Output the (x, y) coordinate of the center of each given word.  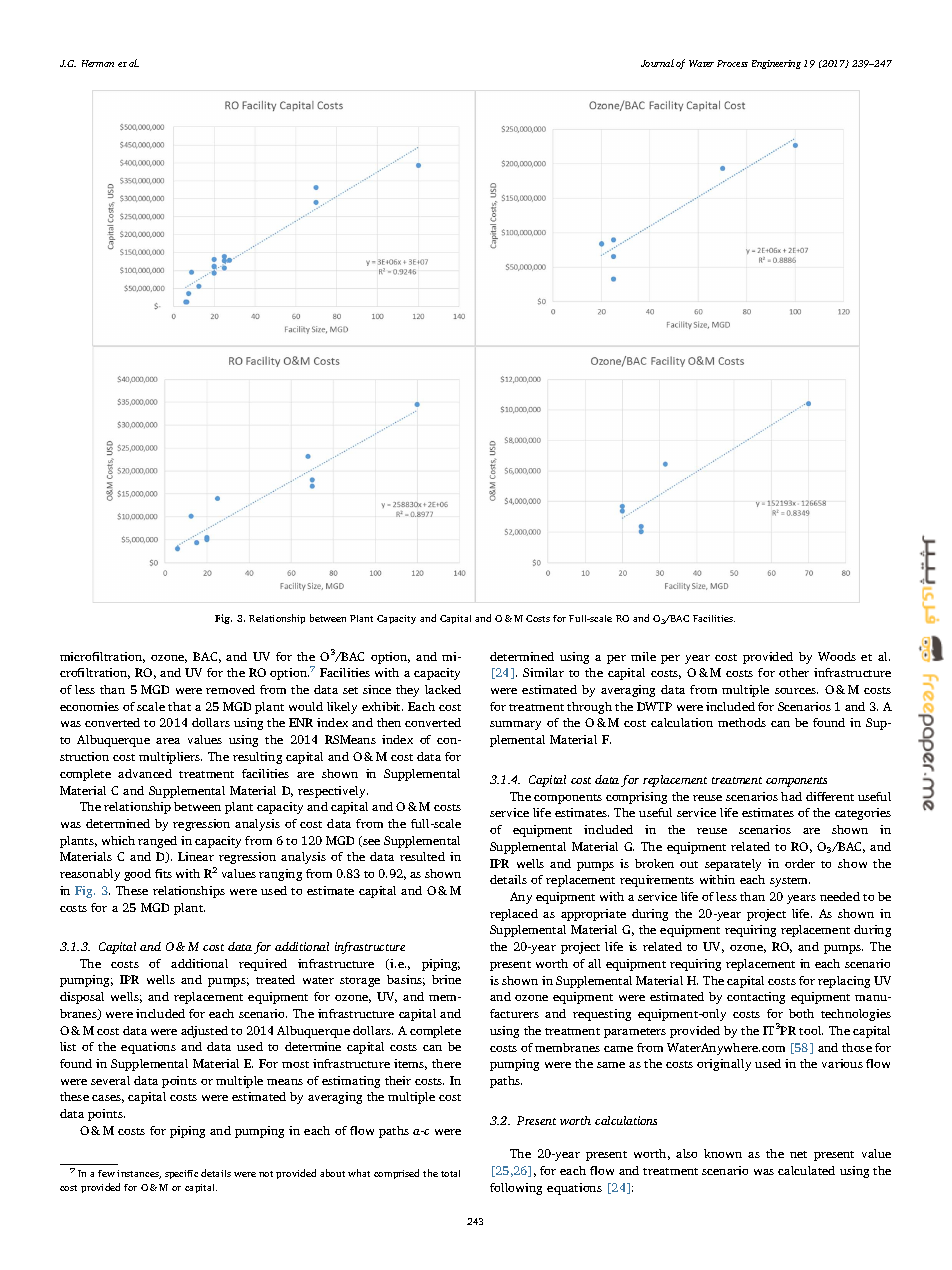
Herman (98, 63)
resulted (422, 856)
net (798, 1154)
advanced (145, 773)
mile (643, 656)
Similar (543, 672)
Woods (837, 656)
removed (230, 689)
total (450, 1173)
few (106, 1173)
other (794, 672)
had (791, 796)
